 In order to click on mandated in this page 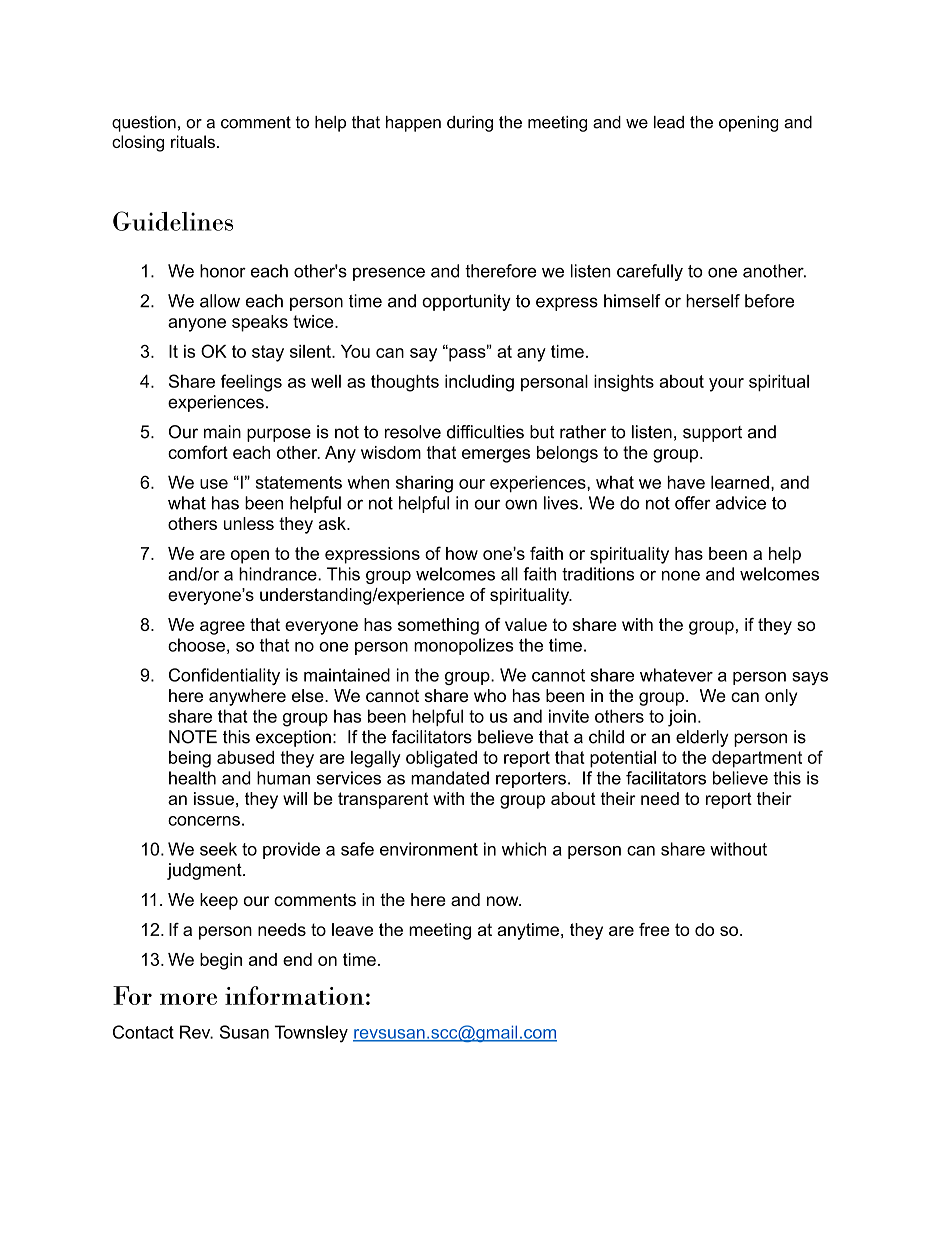, I will do `click(450, 778)`.
